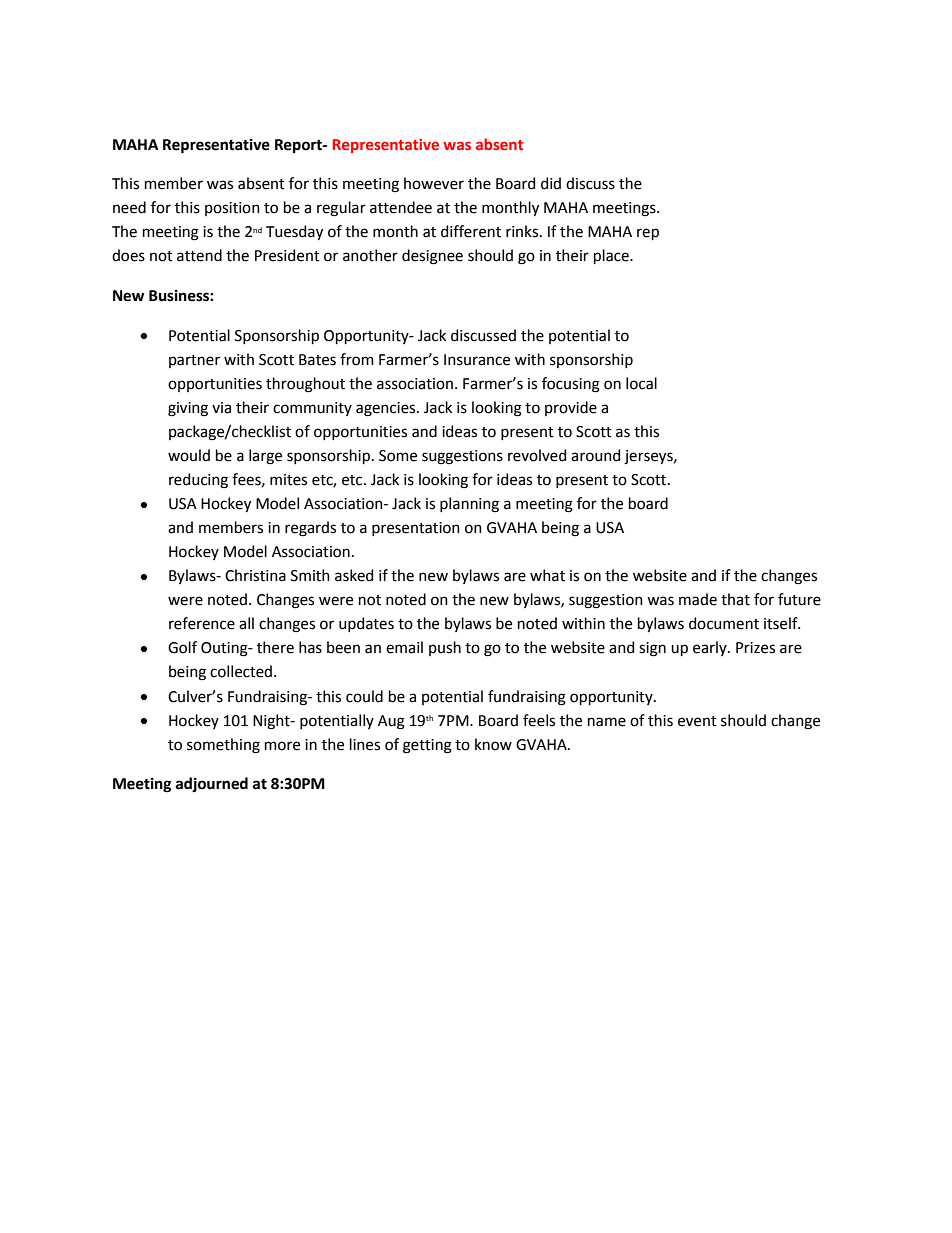 Image resolution: width=952 pixels, height=1233 pixels. I want to click on event, so click(697, 721).
